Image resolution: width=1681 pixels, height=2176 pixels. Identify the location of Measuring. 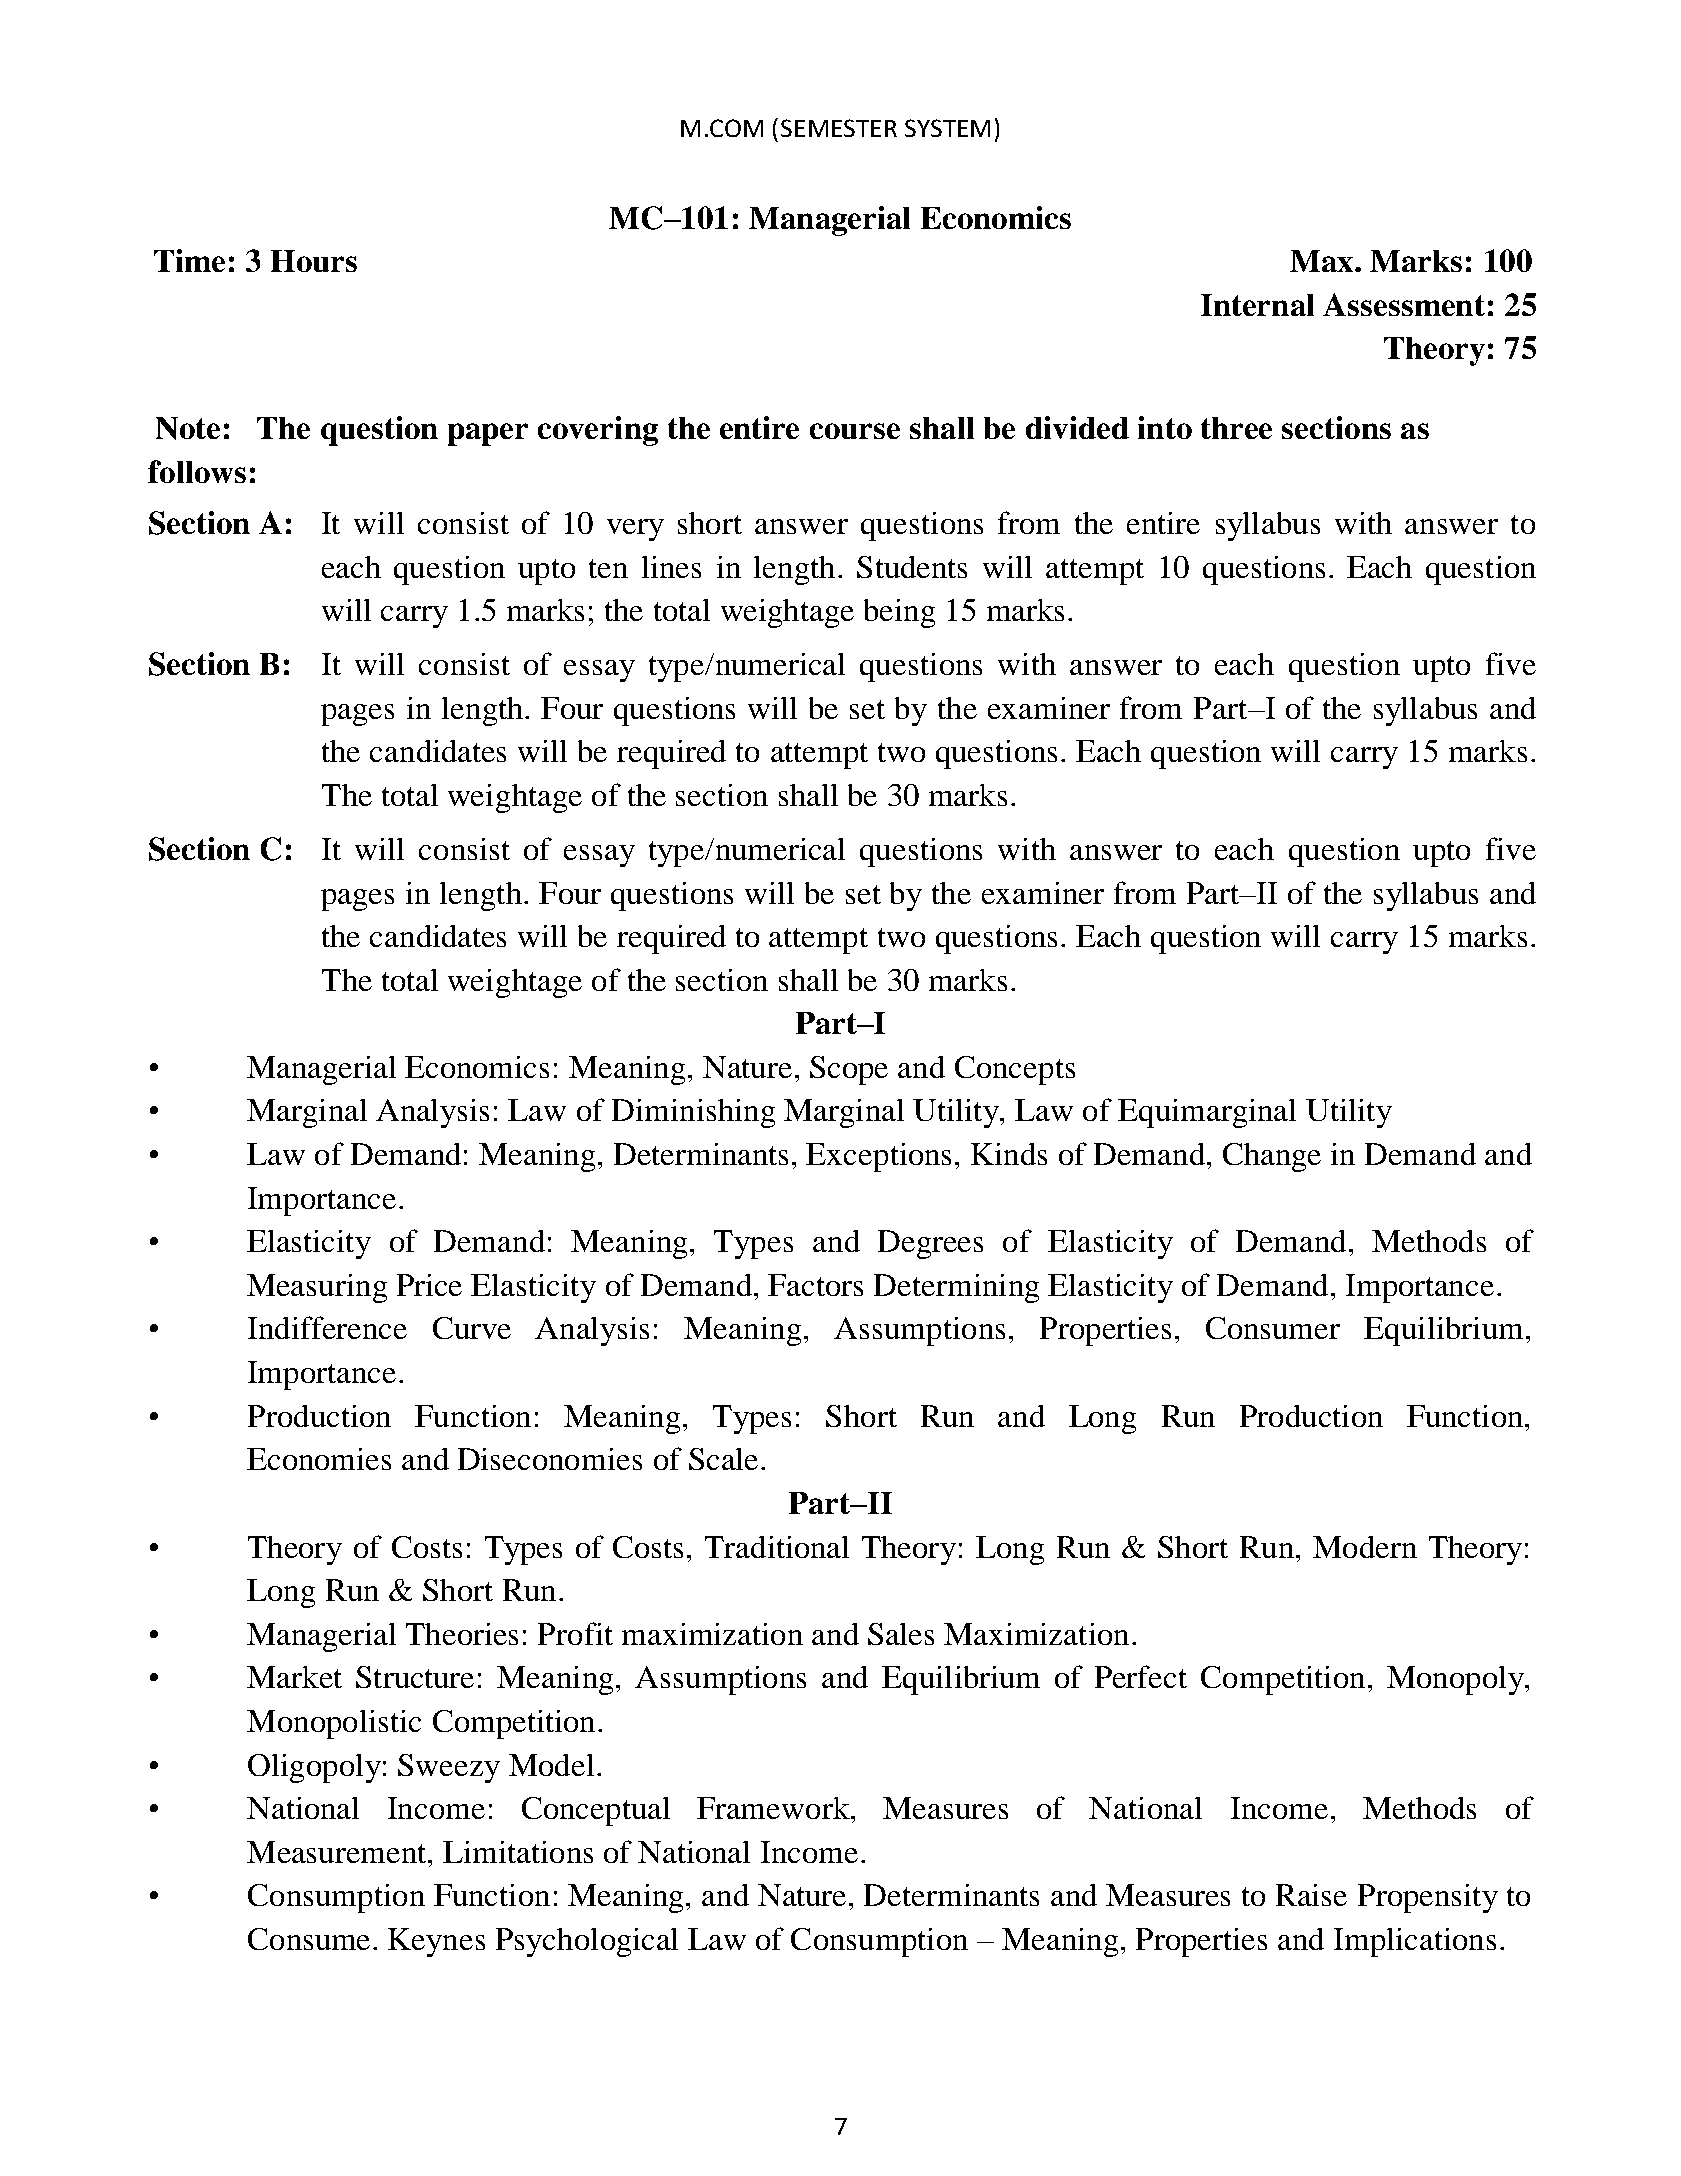
(317, 1288).
